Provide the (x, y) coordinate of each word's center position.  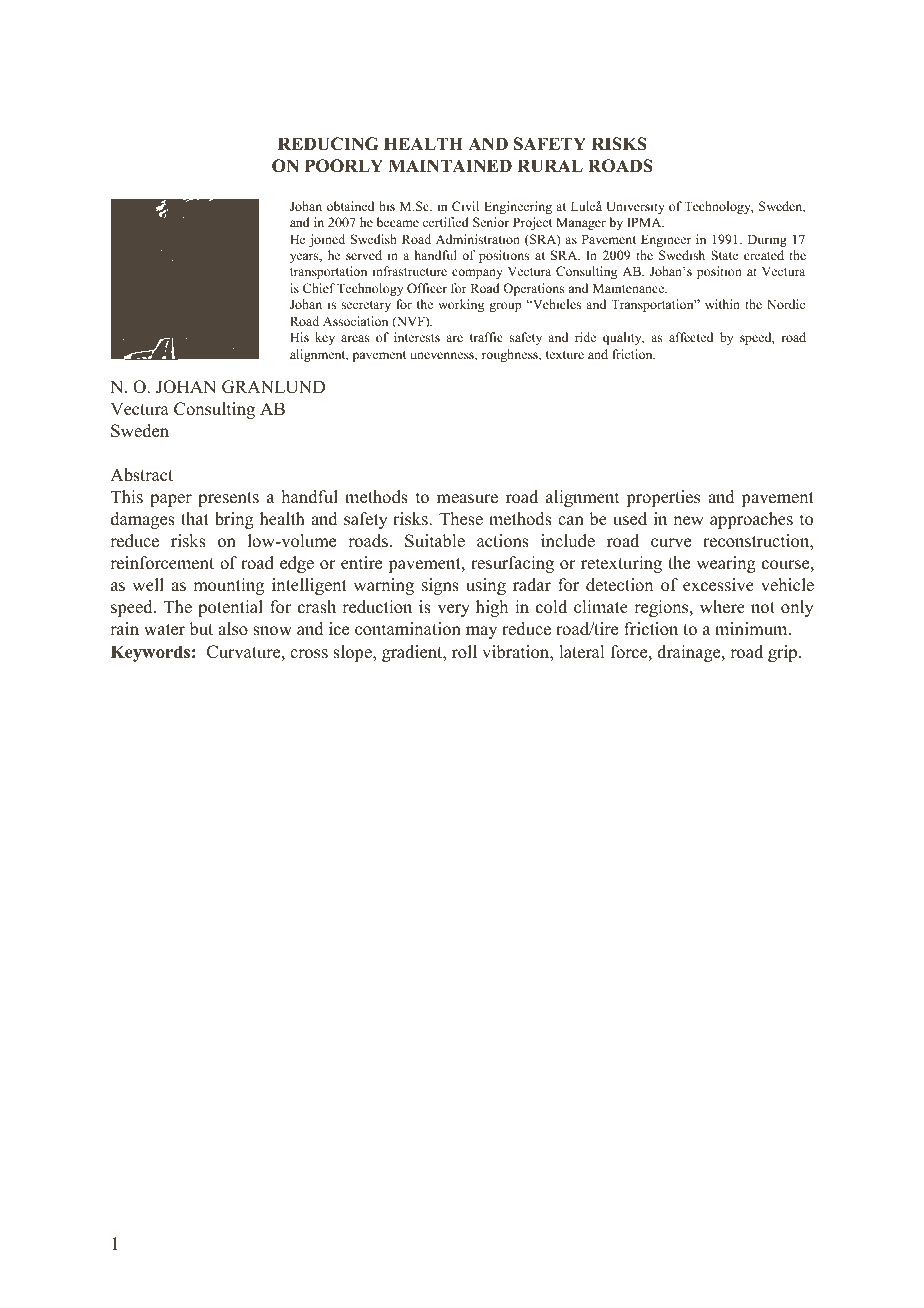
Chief (319, 288)
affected (691, 337)
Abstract (141, 475)
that (195, 518)
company (477, 274)
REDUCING (328, 144)
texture (565, 355)
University (635, 207)
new (688, 521)
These (461, 519)
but (201, 629)
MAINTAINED (450, 165)
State (725, 255)
